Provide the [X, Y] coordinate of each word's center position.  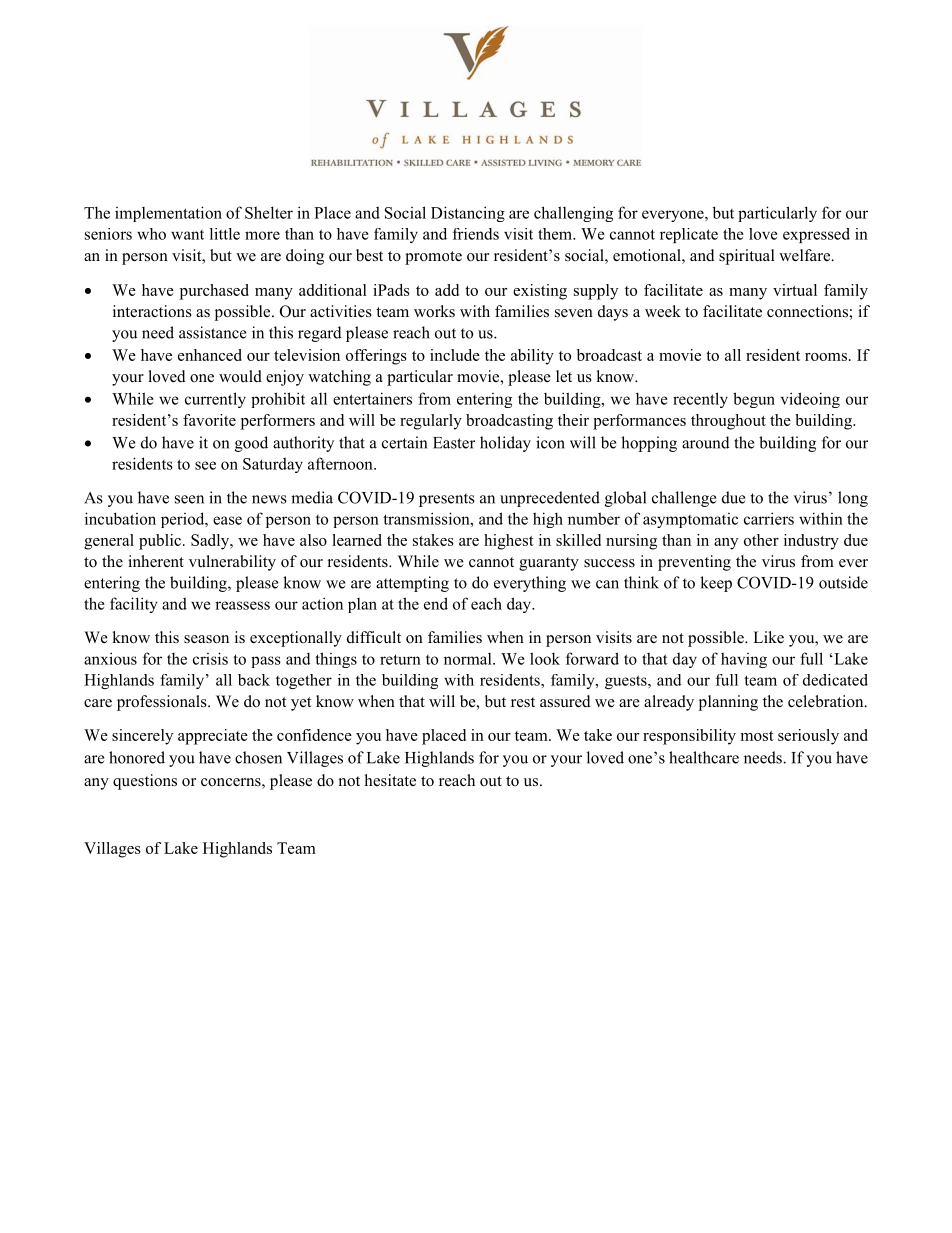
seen [189, 499]
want [187, 235]
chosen [258, 757]
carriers [769, 518]
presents [447, 500]
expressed [816, 235]
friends [476, 234]
